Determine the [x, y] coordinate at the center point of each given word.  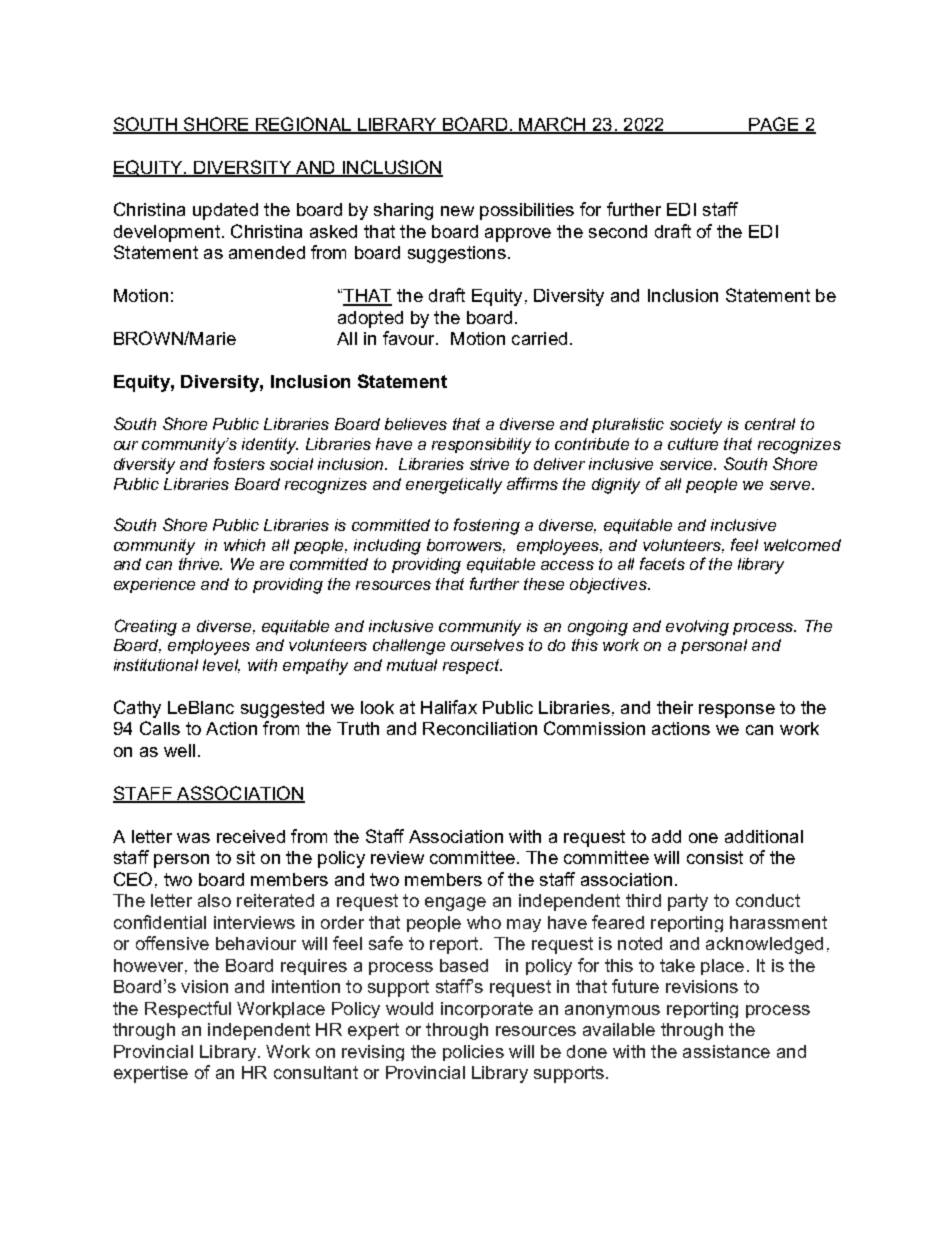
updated [225, 211]
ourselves [487, 645]
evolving [697, 628]
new [457, 211]
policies [473, 1053]
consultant [316, 1072]
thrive [200, 564]
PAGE [774, 125]
